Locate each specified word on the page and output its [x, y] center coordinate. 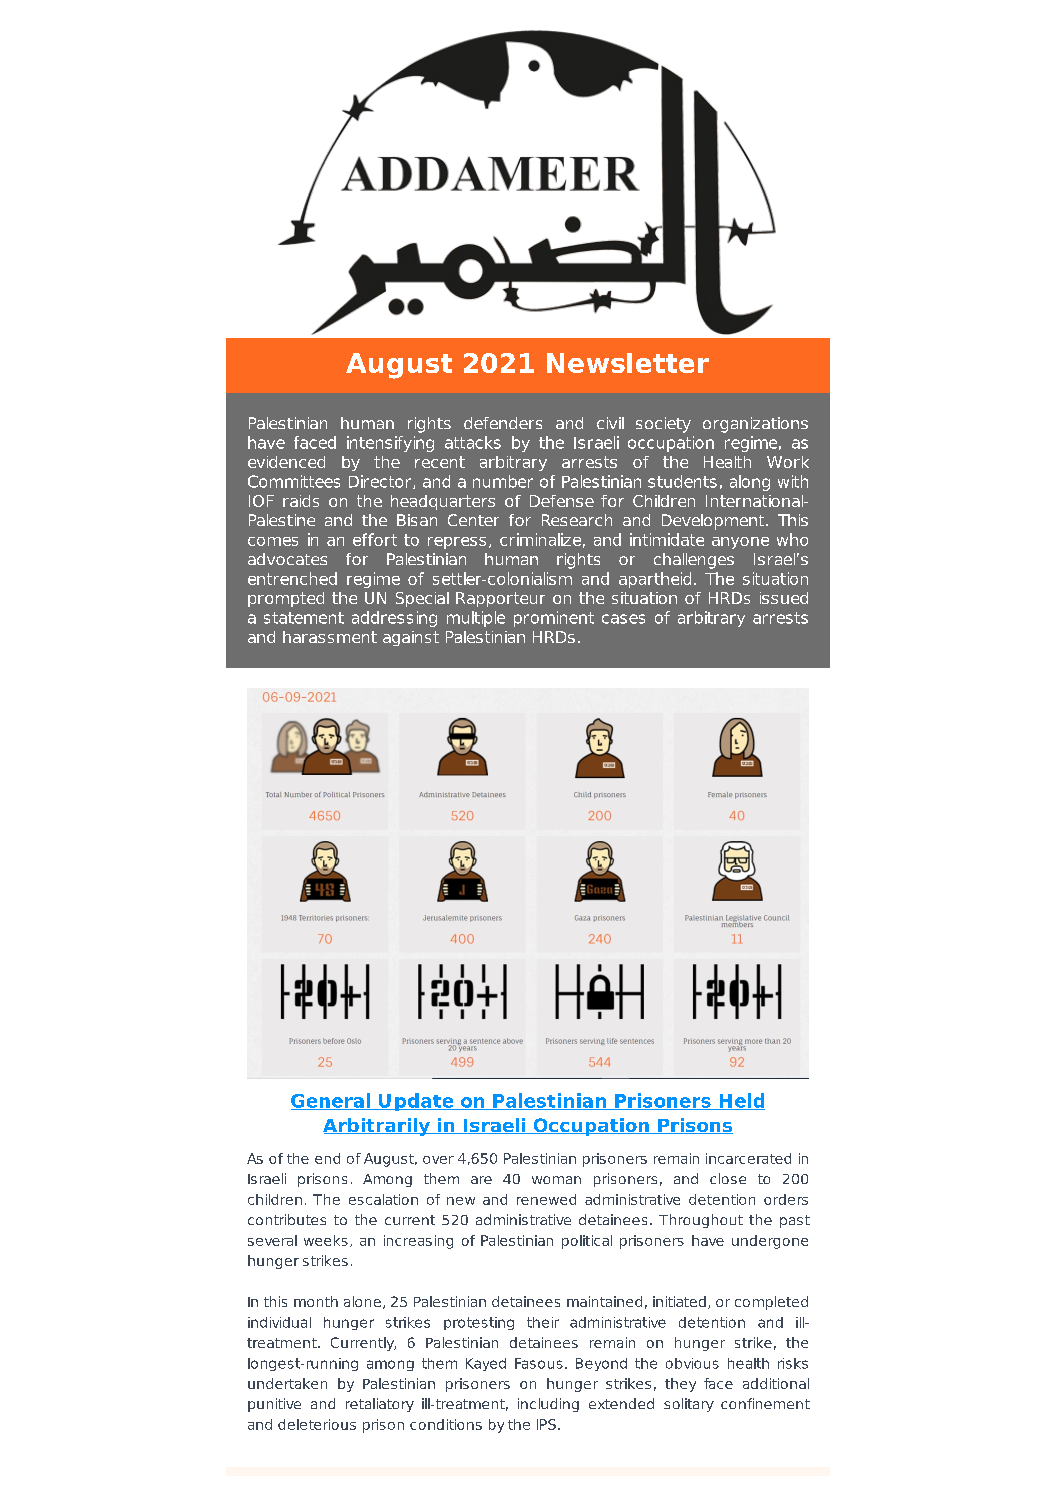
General [331, 1101]
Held [741, 1101]
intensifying [390, 444]
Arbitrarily [377, 1127]
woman [556, 1180]
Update [416, 1102]
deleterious [317, 1424]
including [548, 1405]
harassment [330, 637]
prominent [554, 619]
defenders [503, 423]
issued [784, 598]
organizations [755, 425]
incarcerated [748, 1158]
